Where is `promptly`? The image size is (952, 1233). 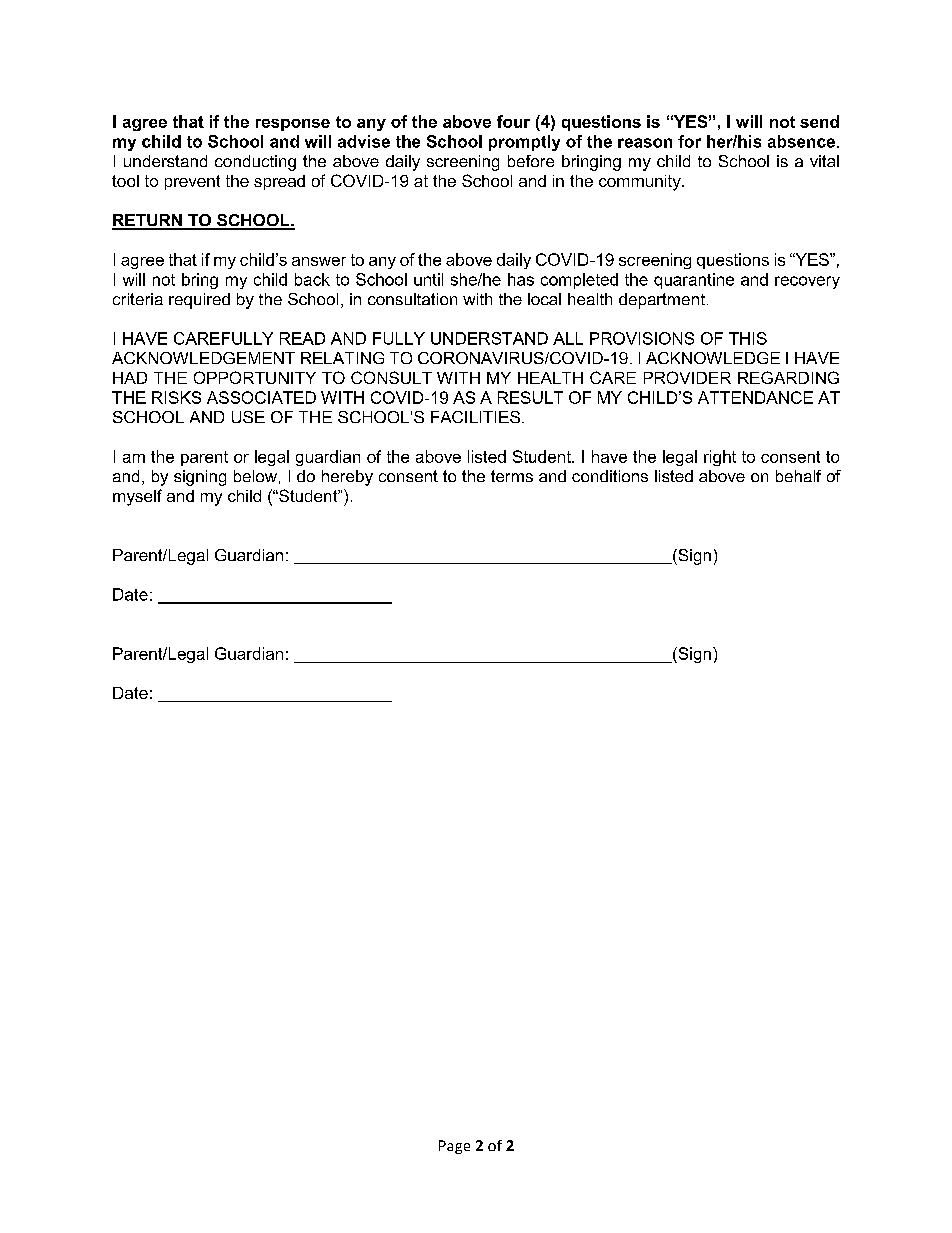
promptly is located at coordinates (524, 143).
